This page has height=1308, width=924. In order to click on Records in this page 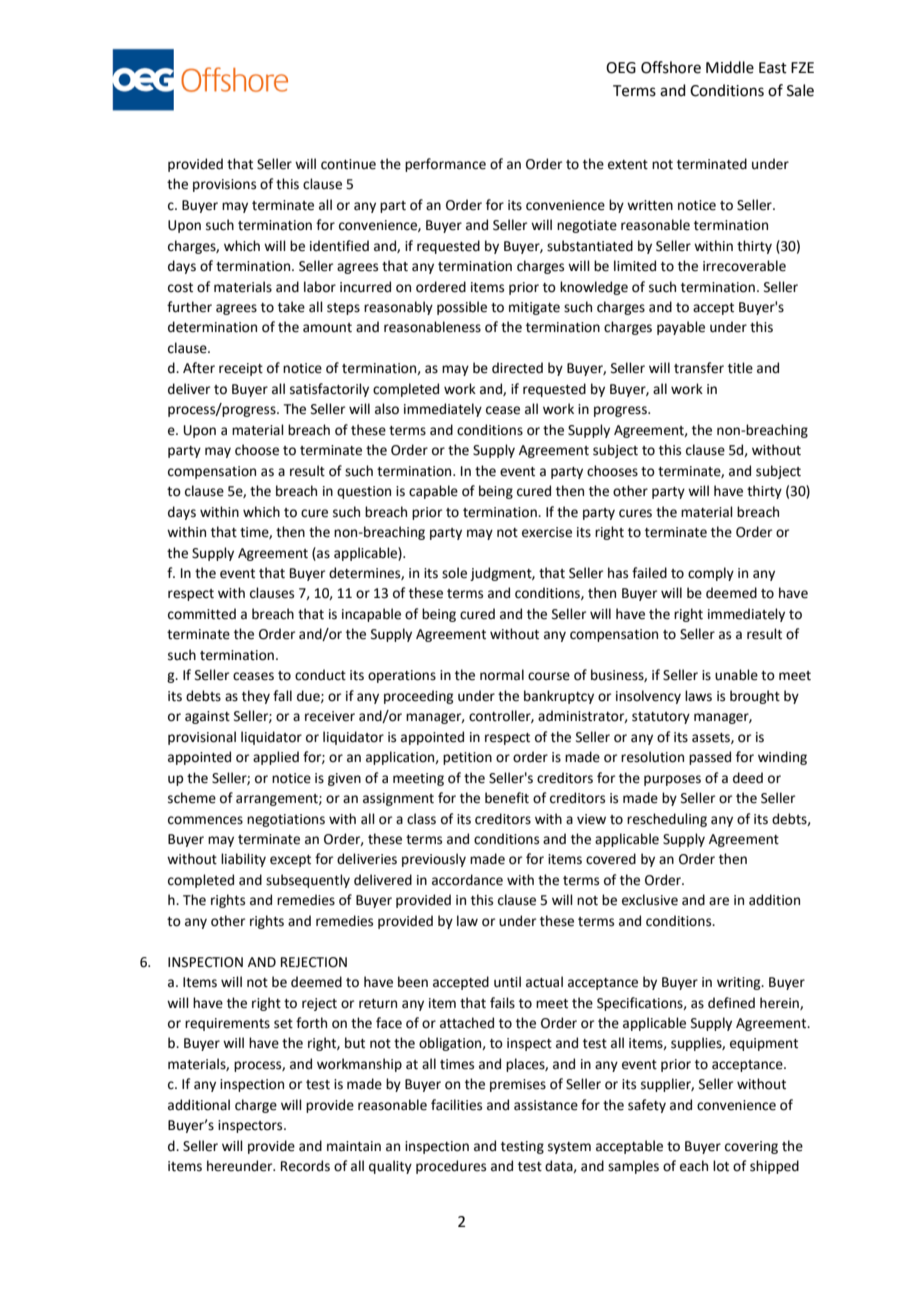, I will do `click(305, 1166)`.
